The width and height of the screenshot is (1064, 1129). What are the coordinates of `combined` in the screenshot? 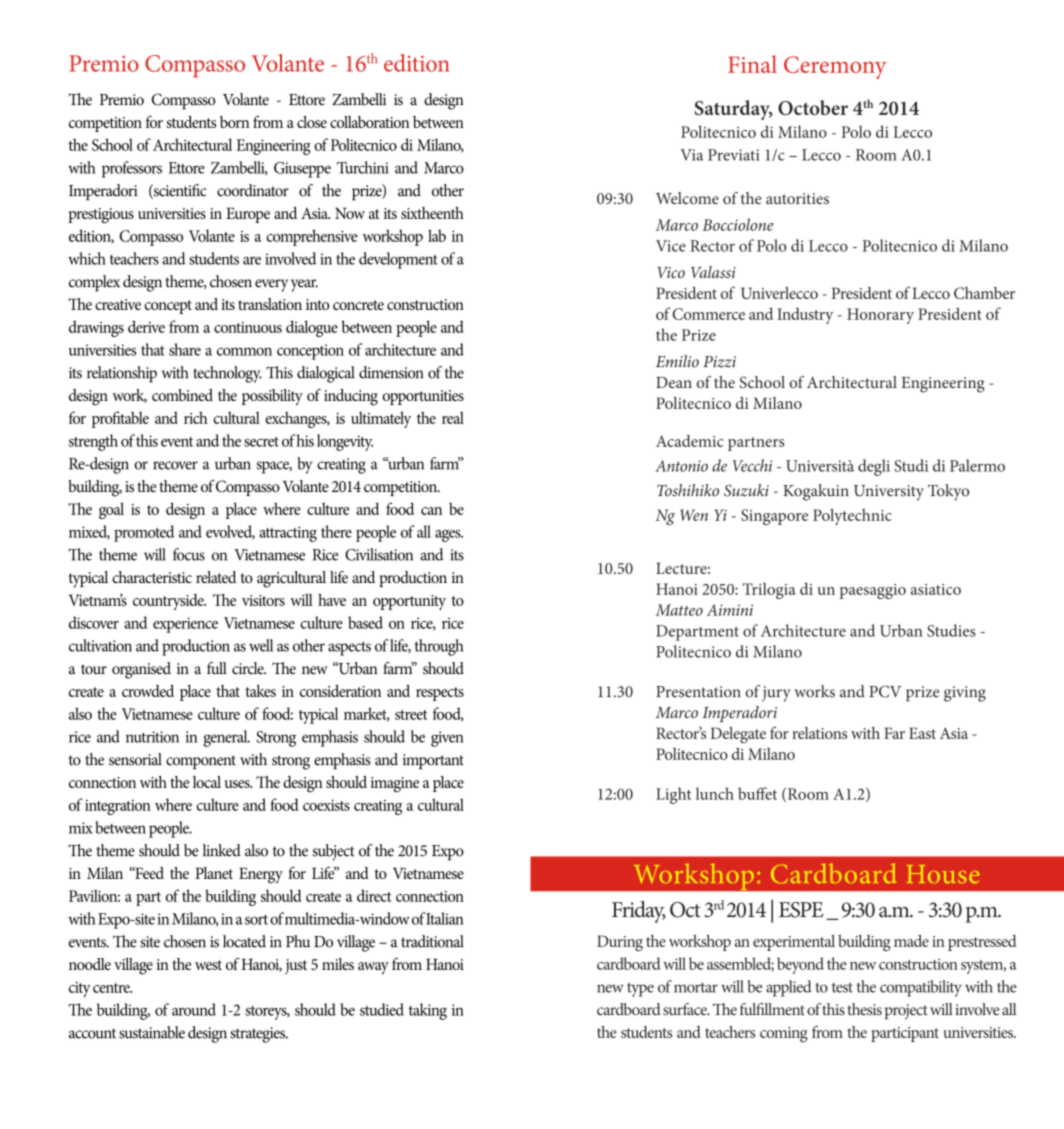 It's located at (182, 395).
